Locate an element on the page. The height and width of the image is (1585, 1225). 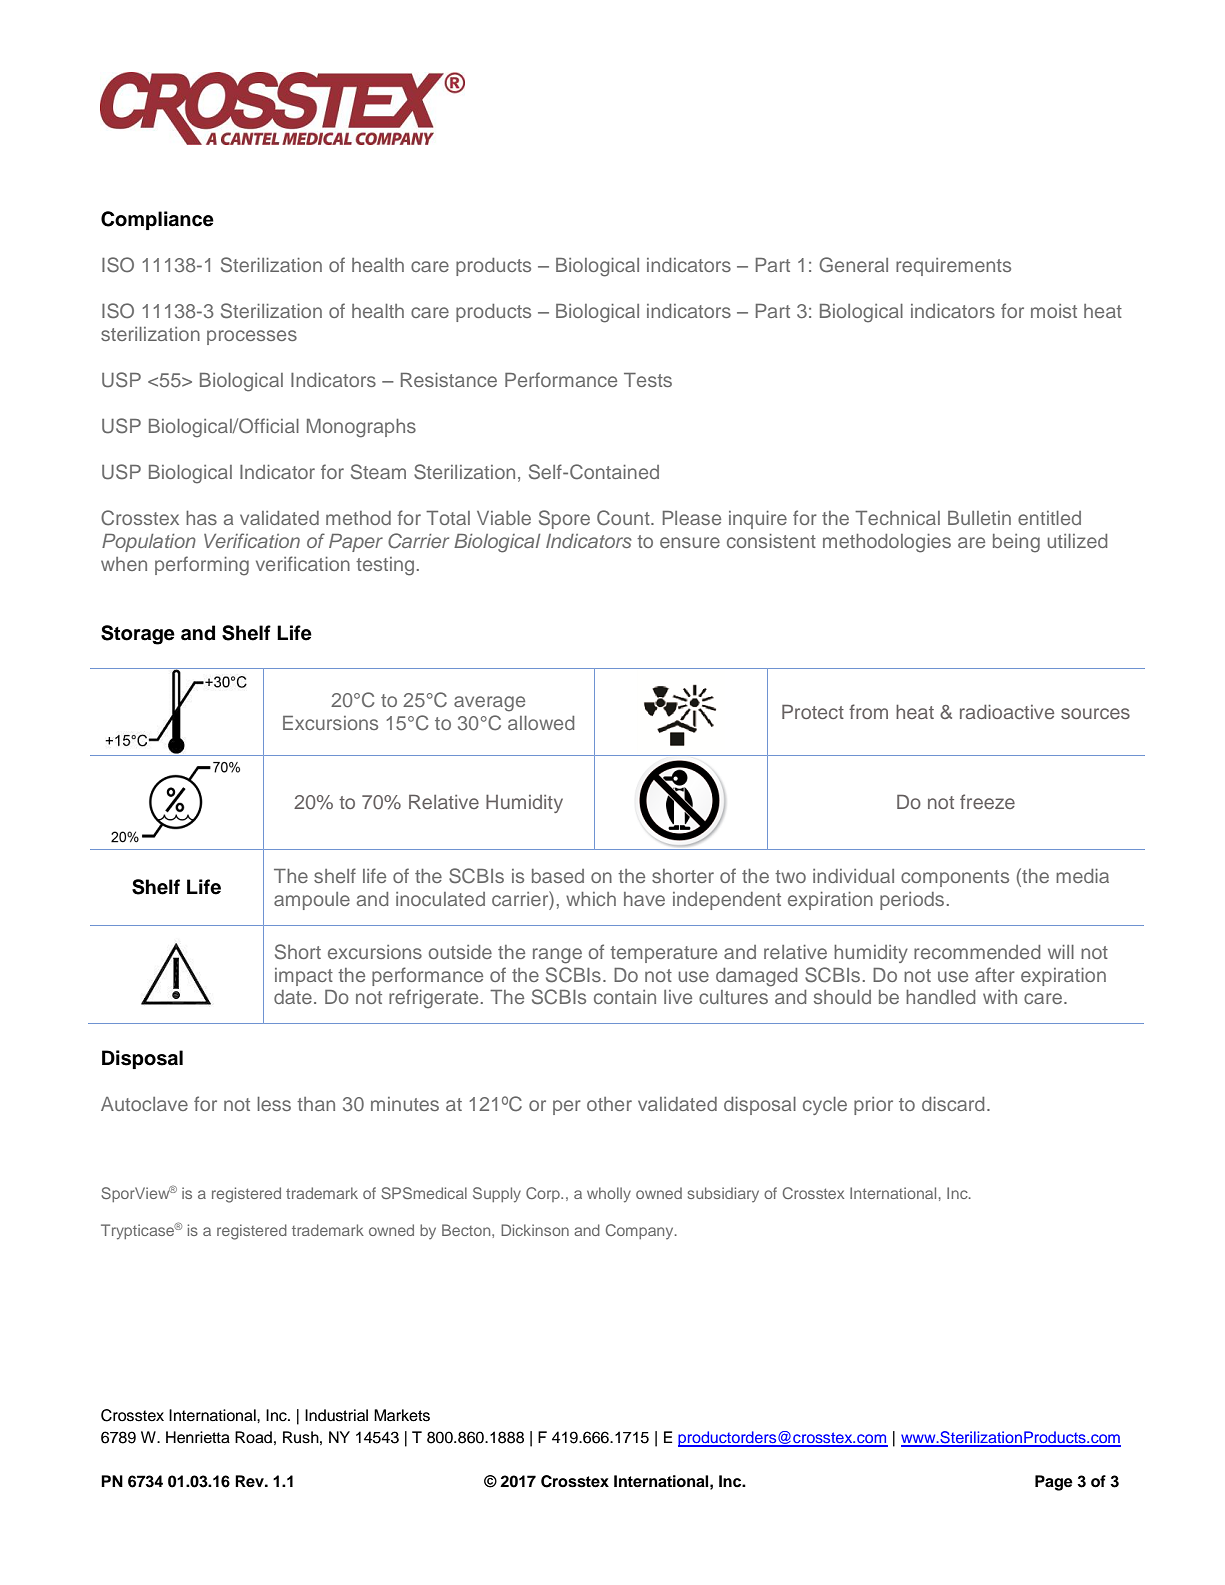
Tests is located at coordinates (648, 380).
